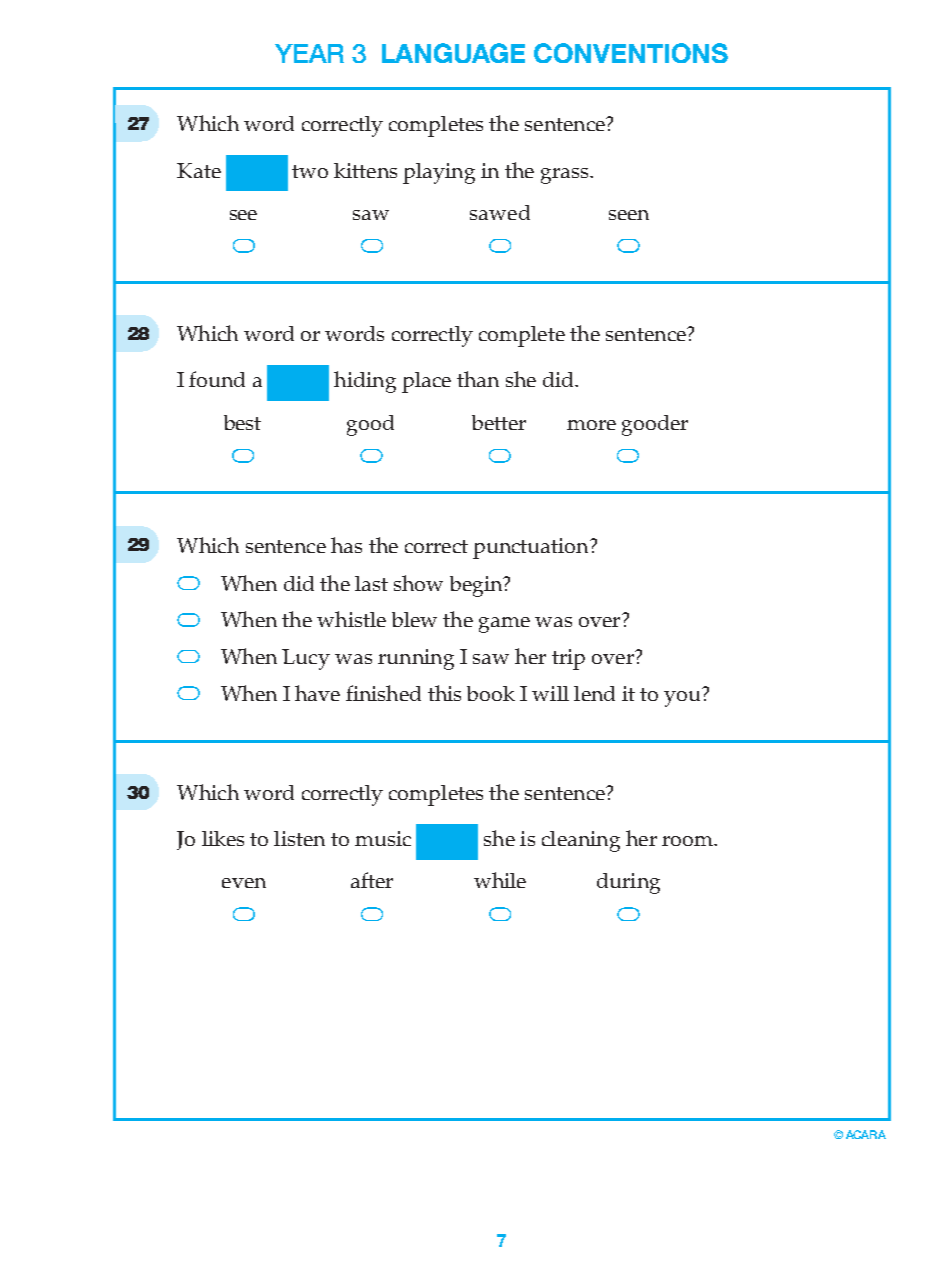 The image size is (952, 1286). Describe the element at coordinates (309, 53) in the screenshot. I see `YEAR` at that location.
